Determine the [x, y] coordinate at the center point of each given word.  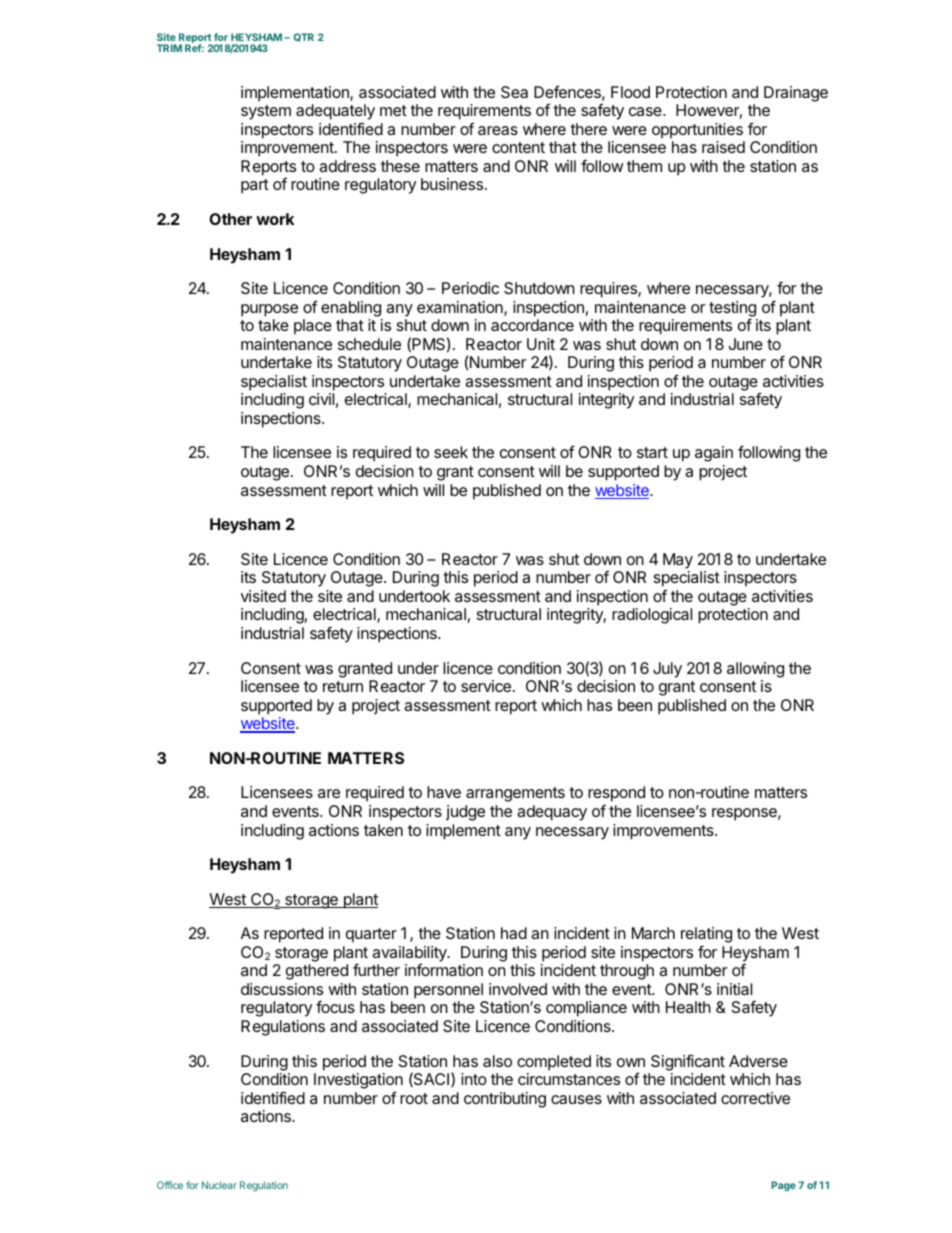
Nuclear [219, 1185]
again [714, 454]
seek [451, 452]
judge [465, 813]
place [313, 327]
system [266, 112]
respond [616, 795]
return [343, 686]
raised [723, 147]
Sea [514, 92]
